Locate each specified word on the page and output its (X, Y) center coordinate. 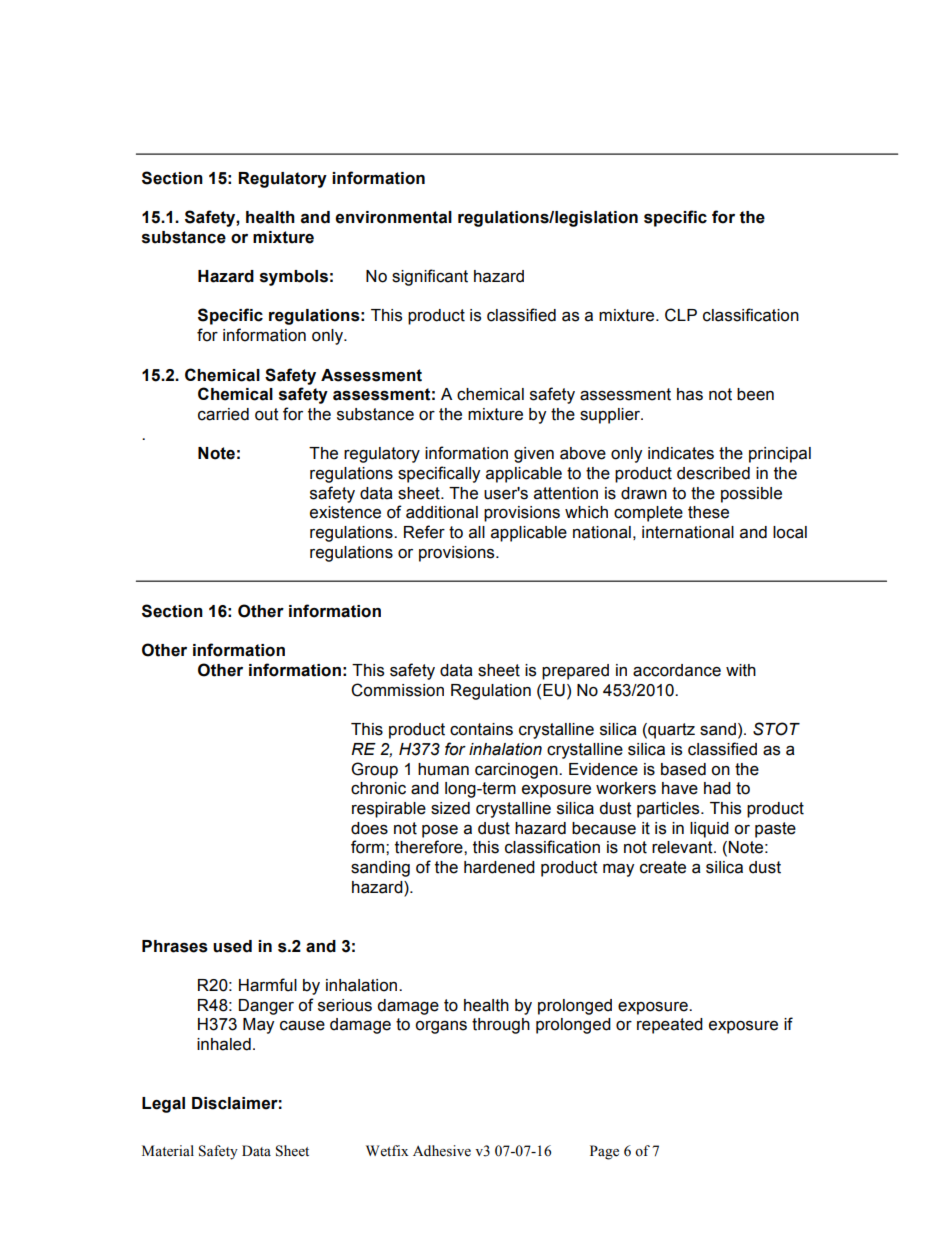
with (741, 670)
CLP (681, 315)
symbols (294, 278)
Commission (397, 690)
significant (430, 277)
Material (168, 1151)
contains (481, 729)
